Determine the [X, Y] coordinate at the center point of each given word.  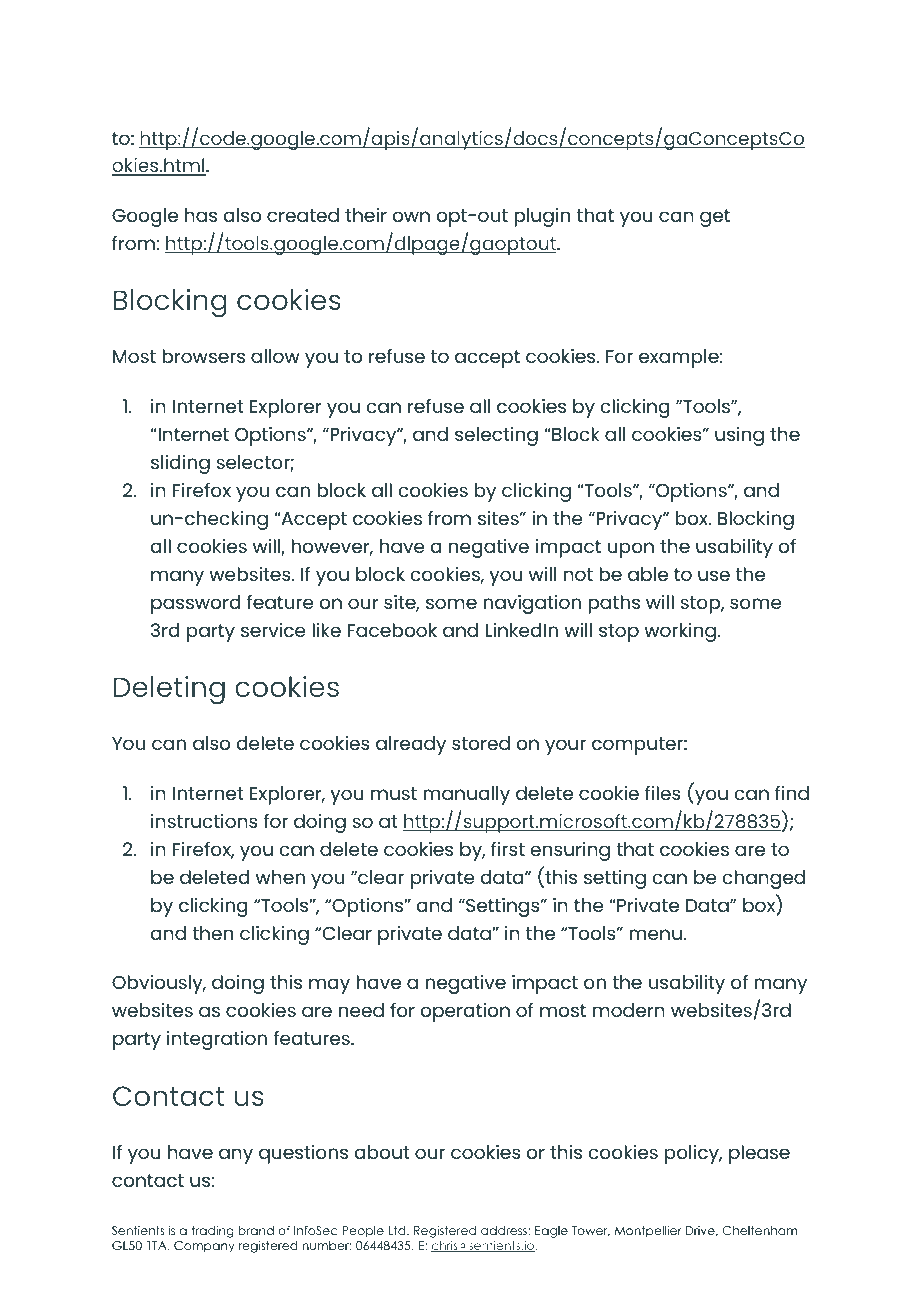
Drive [701, 1231]
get [715, 218]
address [505, 1230]
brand [256, 1230]
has [201, 215]
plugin [542, 217]
